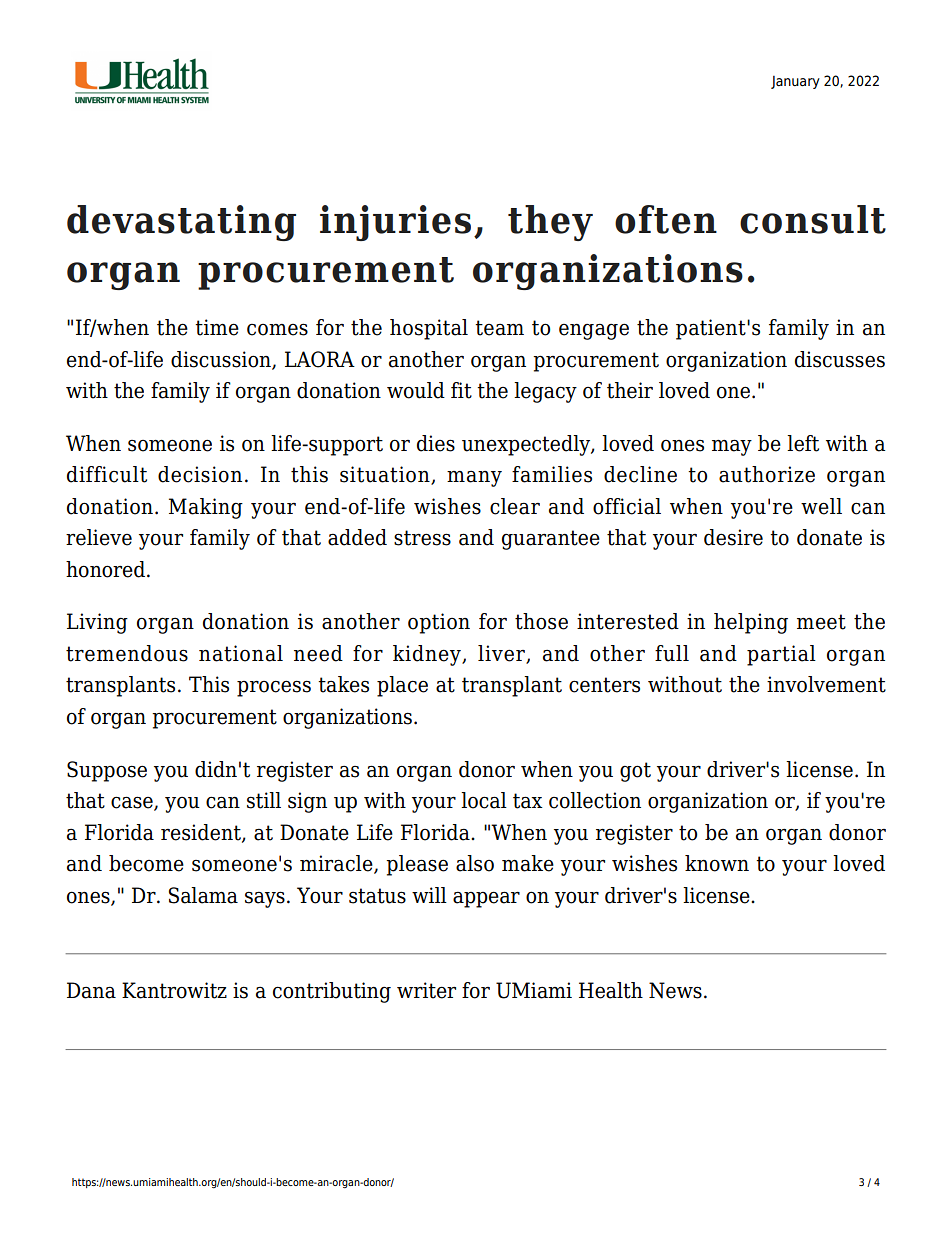  Describe the element at coordinates (795, 82) in the image. I see `January` at that location.
